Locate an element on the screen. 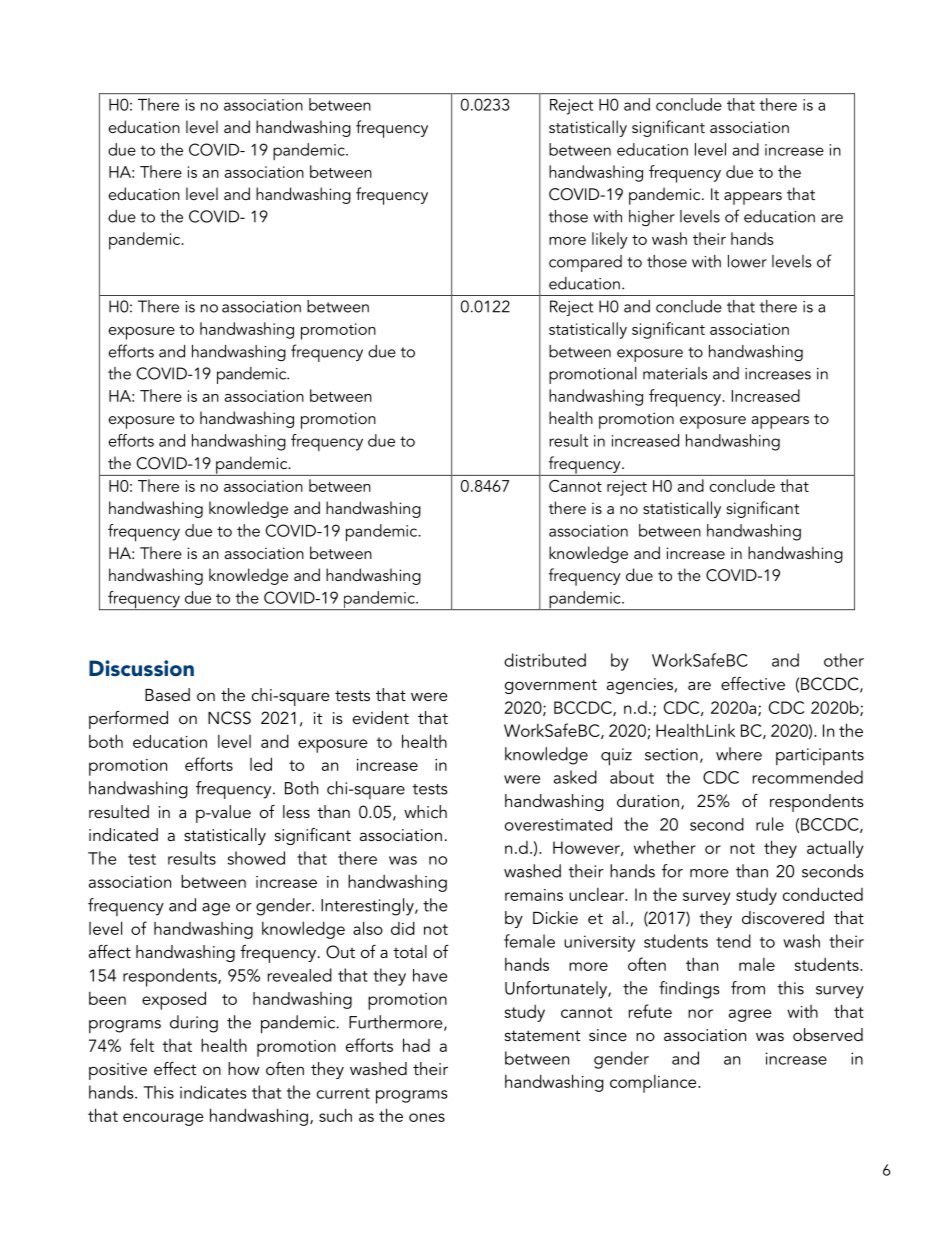  likely is located at coordinates (610, 240).
